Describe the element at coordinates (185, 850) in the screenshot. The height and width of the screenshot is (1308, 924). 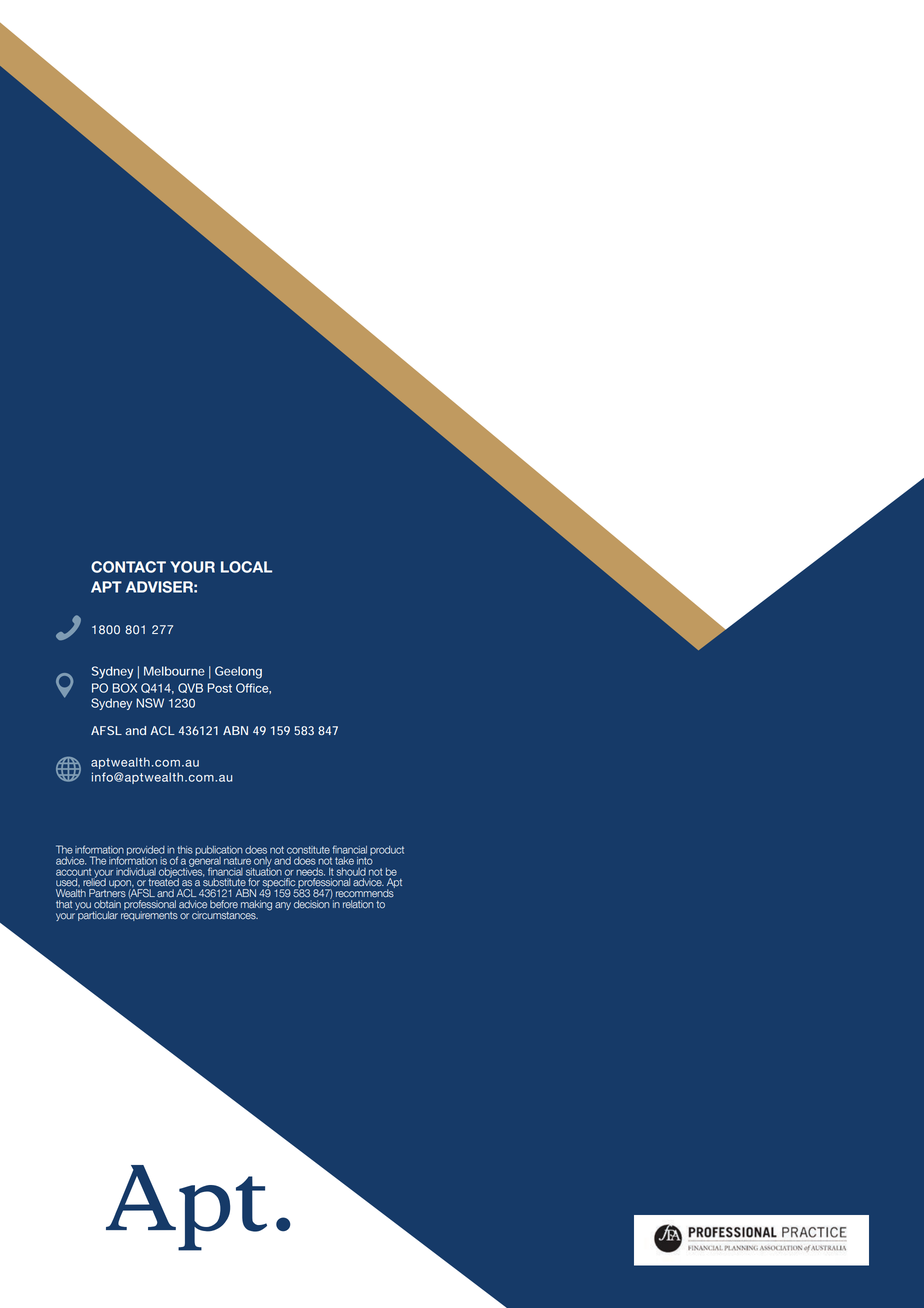
I see `this` at that location.
